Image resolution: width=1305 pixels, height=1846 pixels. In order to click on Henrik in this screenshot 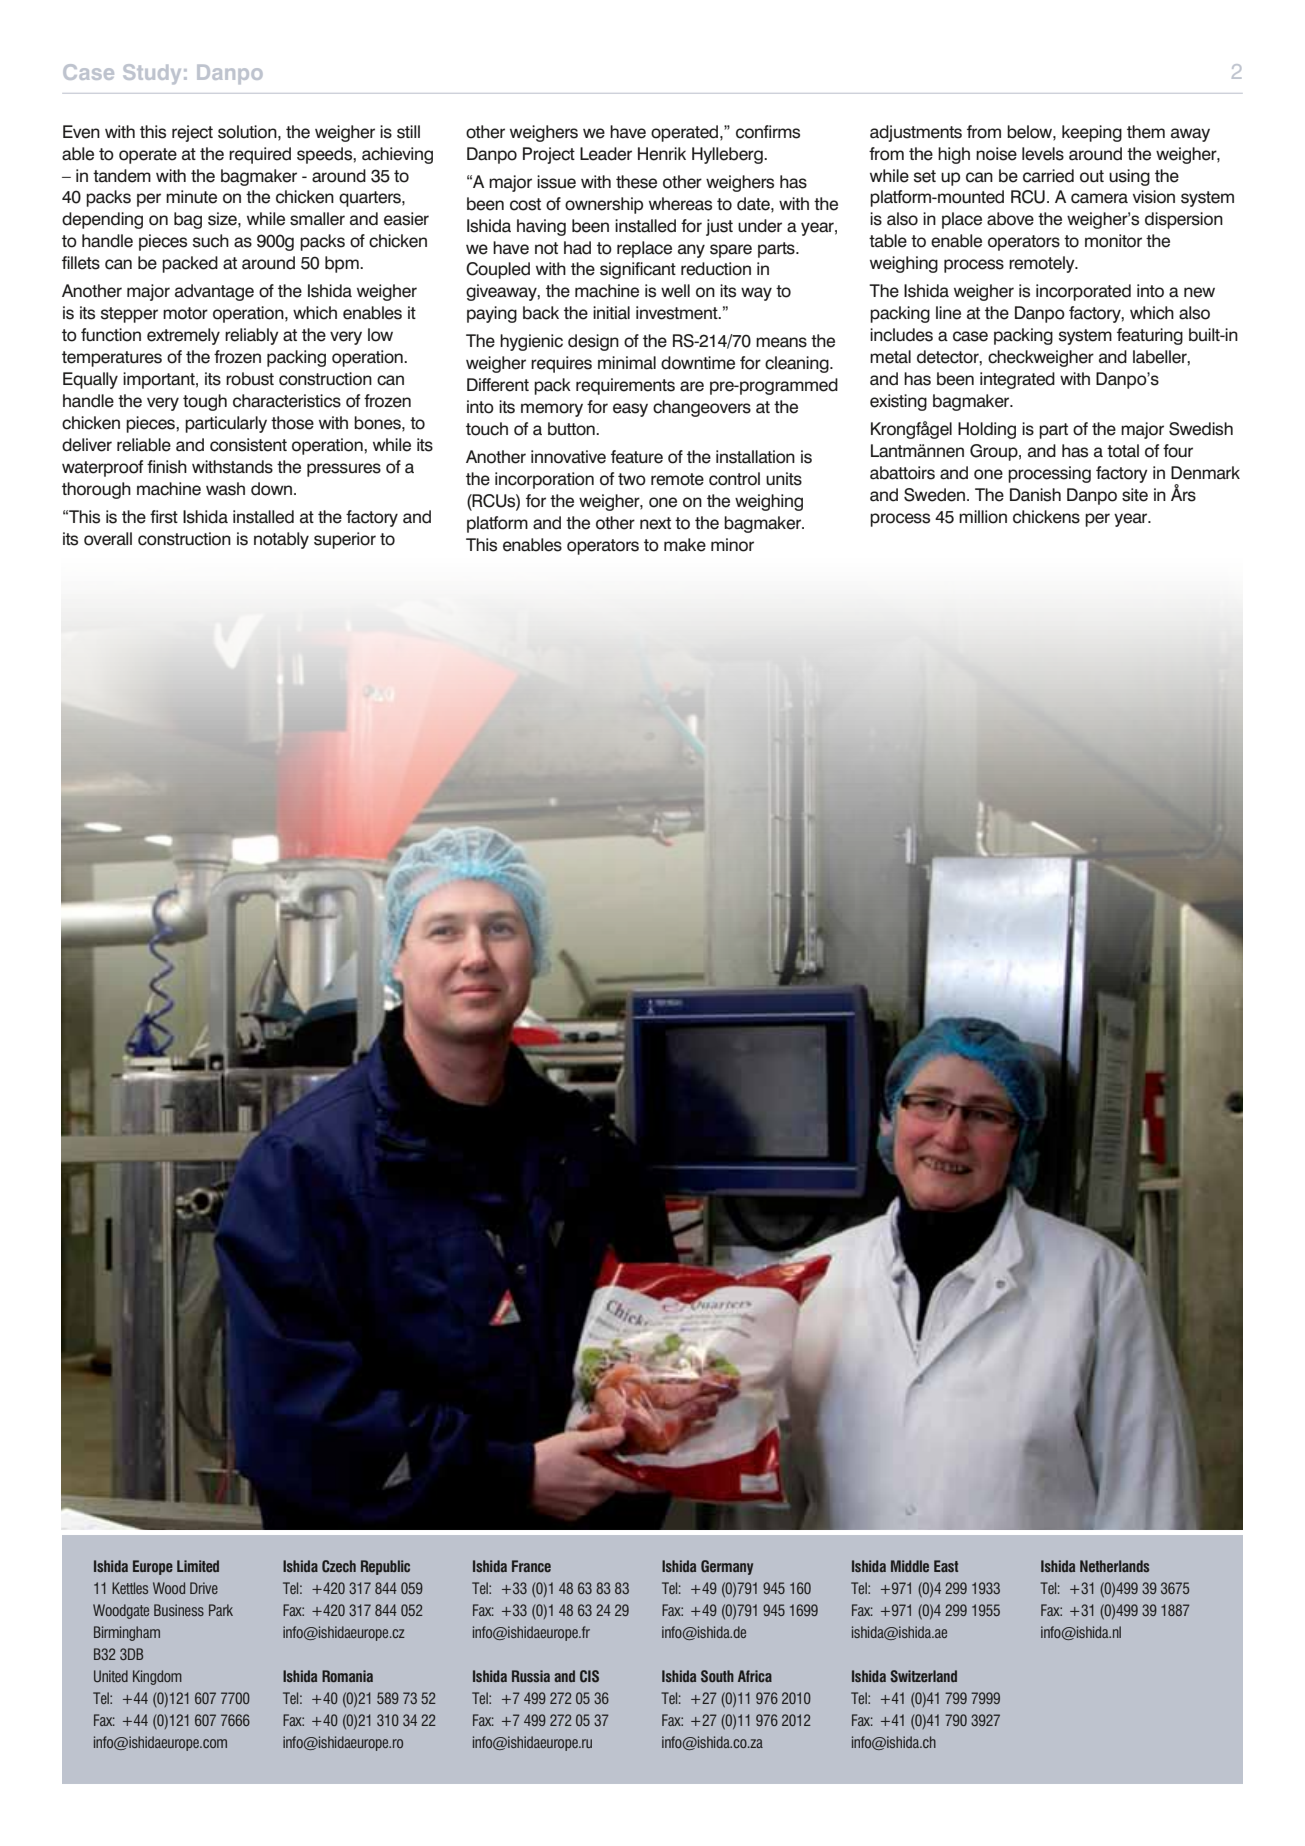, I will do `click(662, 154)`.
